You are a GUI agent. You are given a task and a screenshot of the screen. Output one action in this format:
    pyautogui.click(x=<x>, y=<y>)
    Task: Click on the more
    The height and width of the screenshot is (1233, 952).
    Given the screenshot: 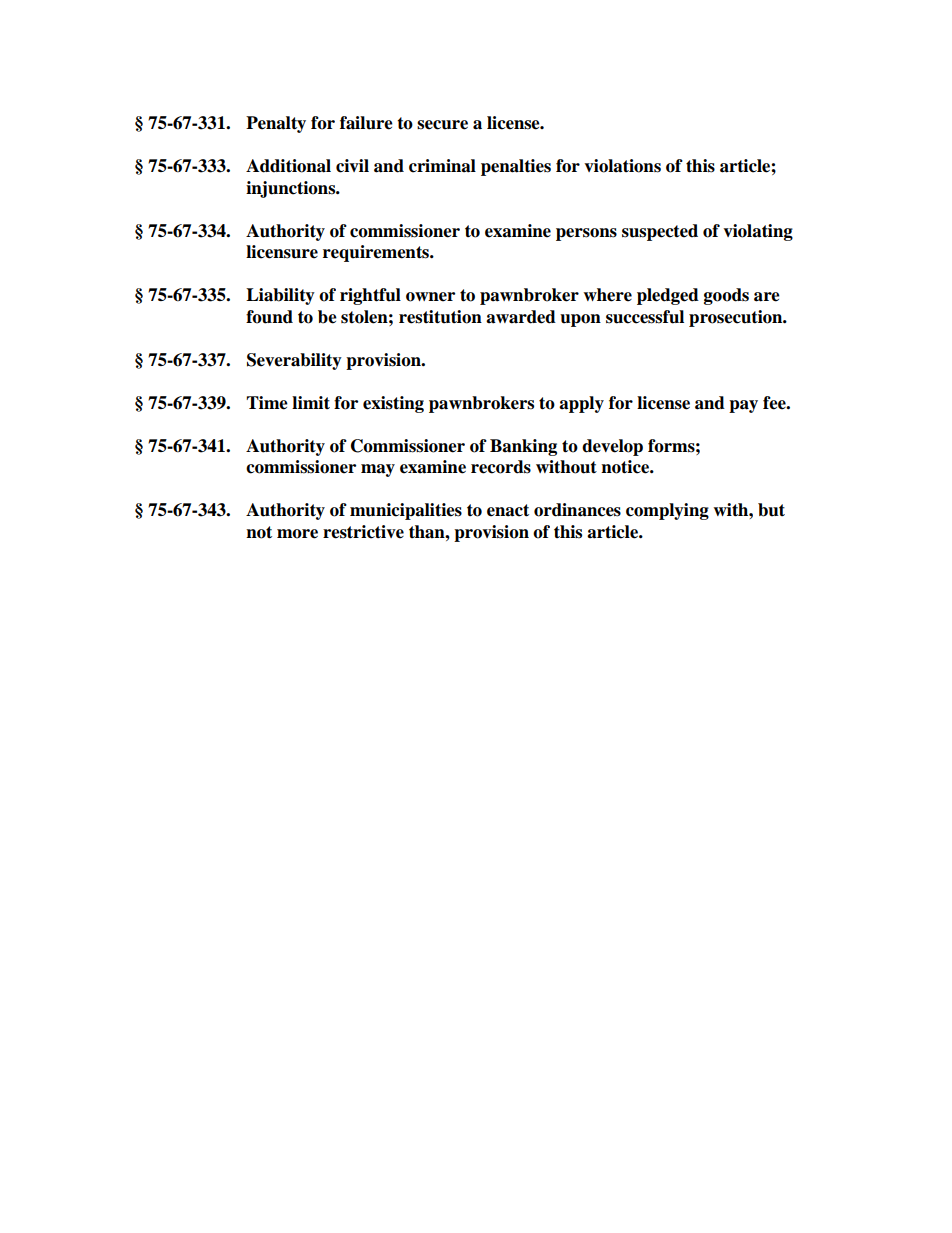 What is the action you would take?
    pyautogui.click(x=297, y=534)
